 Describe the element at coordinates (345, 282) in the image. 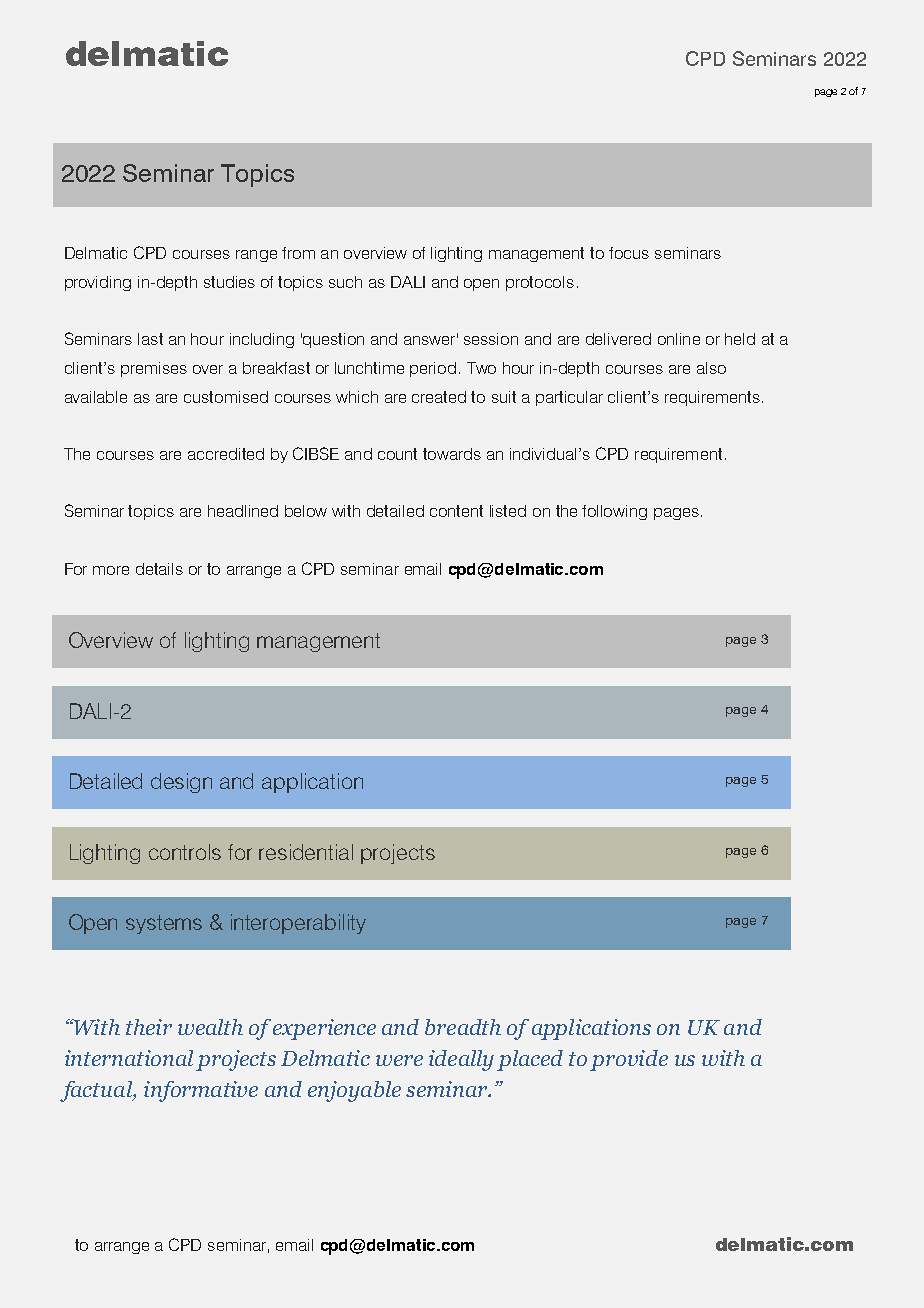

I see `such` at that location.
